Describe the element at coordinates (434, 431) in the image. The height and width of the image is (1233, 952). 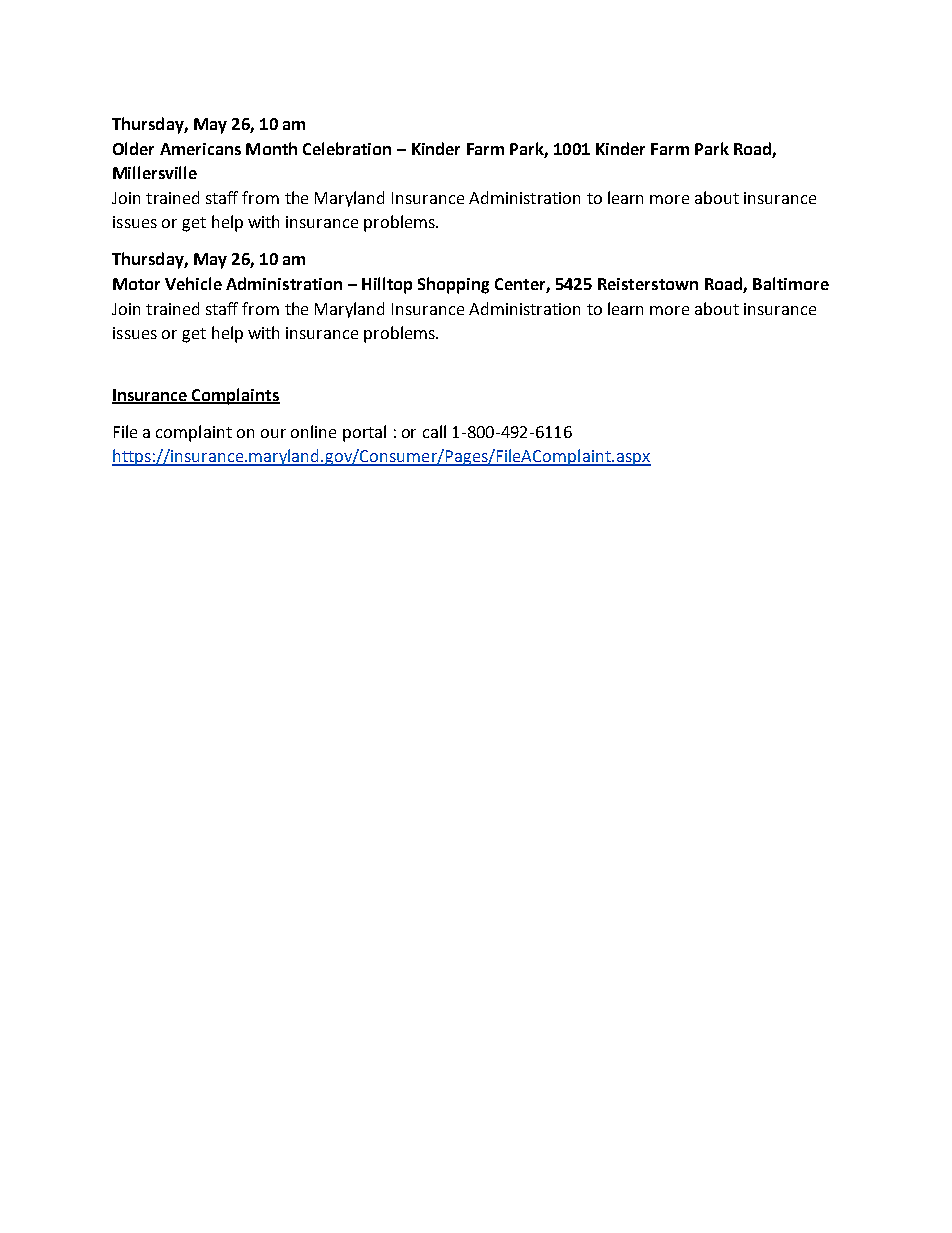
I see `call` at that location.
